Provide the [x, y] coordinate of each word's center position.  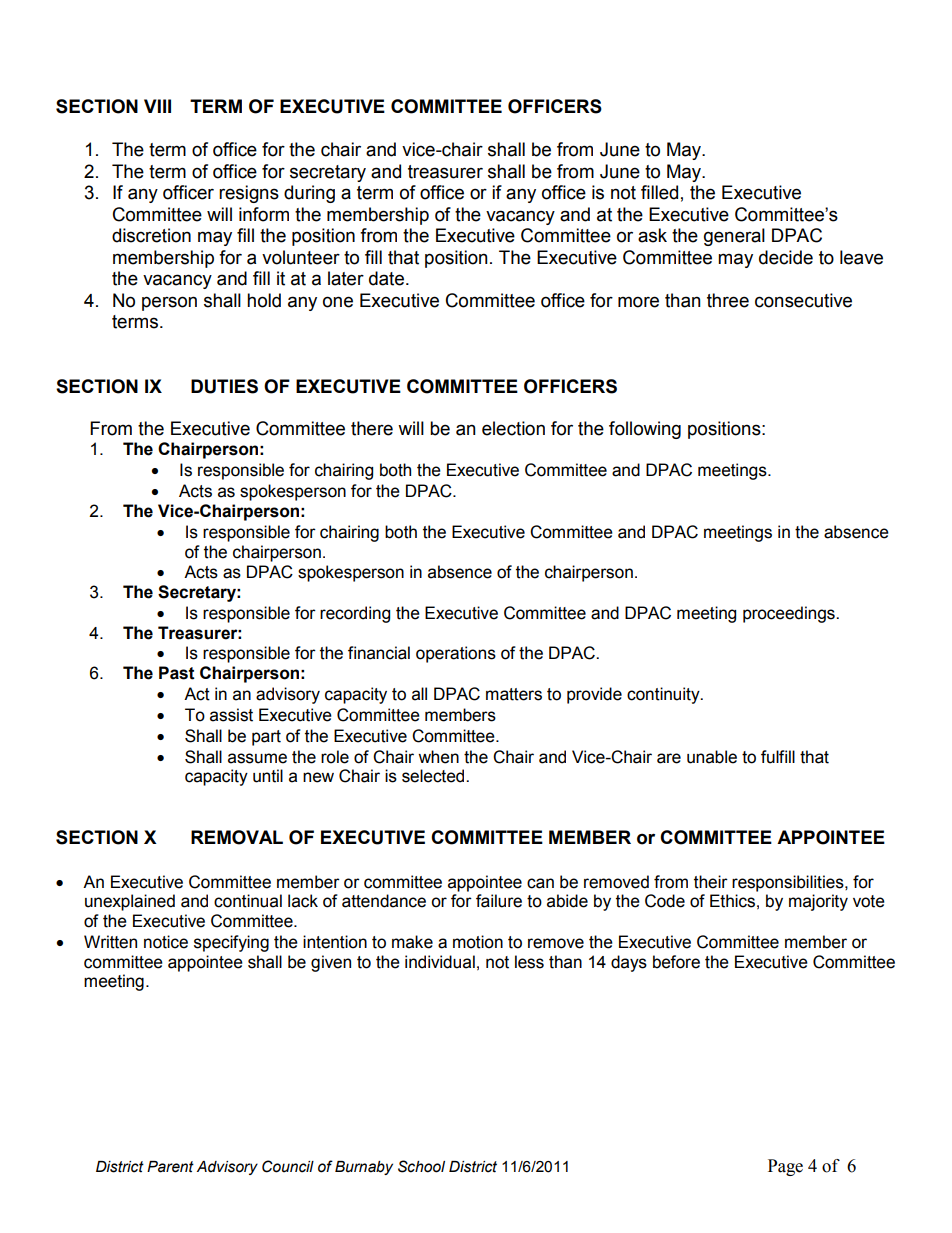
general [734, 237]
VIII [157, 106]
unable [712, 757]
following [645, 430]
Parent [170, 1167]
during [309, 194]
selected [434, 776]
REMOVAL [237, 837]
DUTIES [224, 386]
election [513, 428]
